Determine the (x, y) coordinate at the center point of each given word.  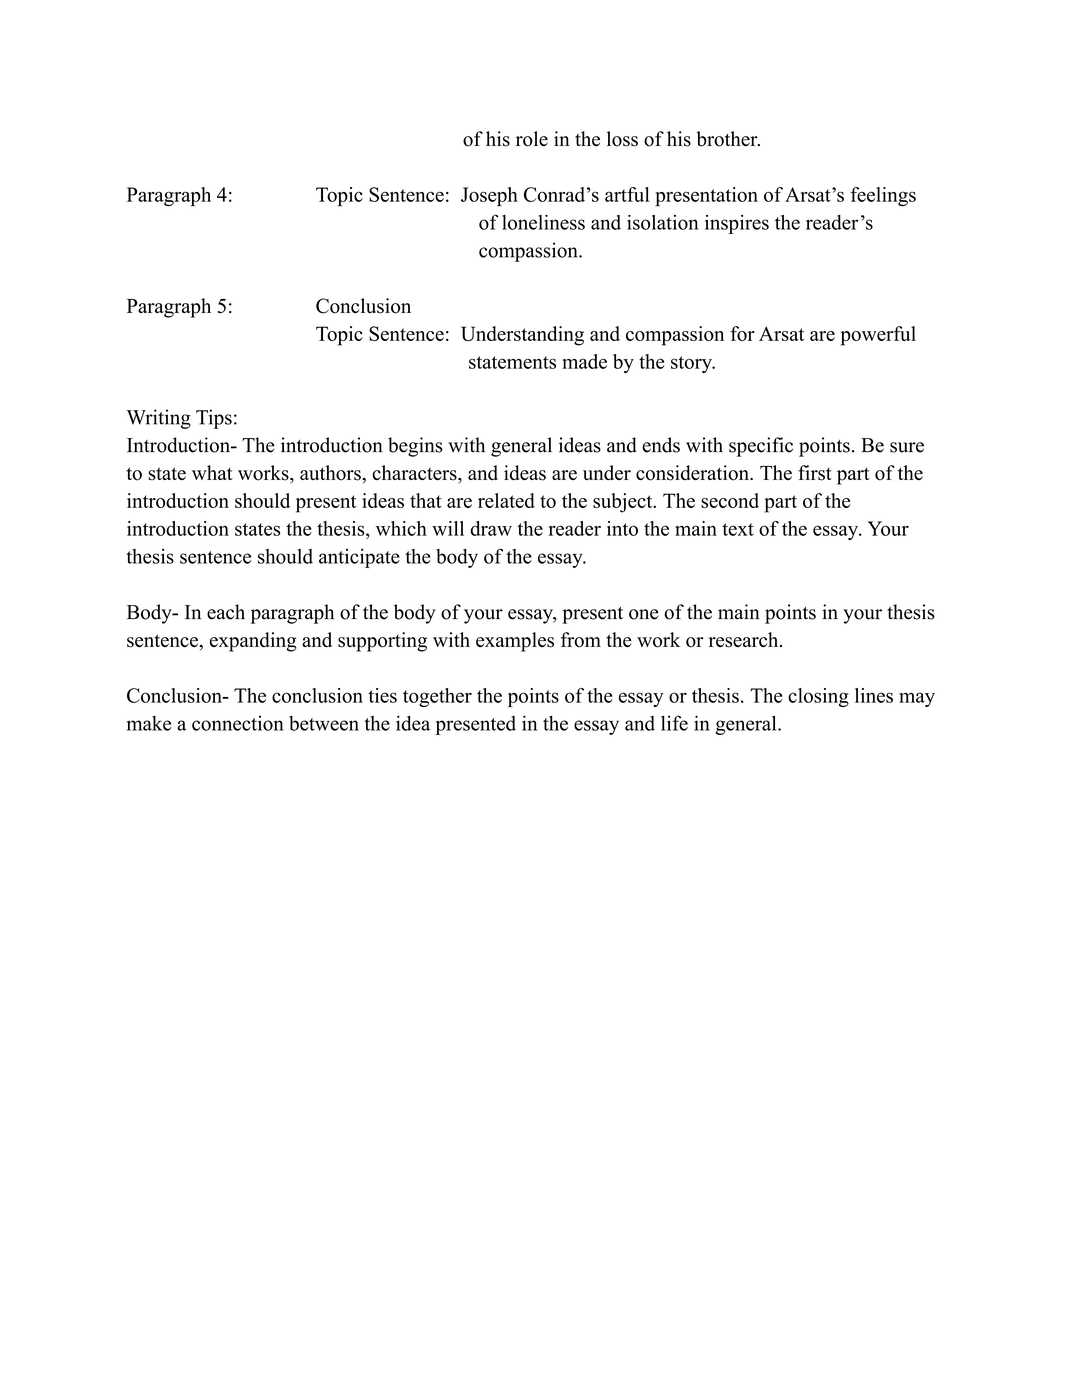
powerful (878, 336)
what (212, 472)
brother (728, 139)
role (532, 139)
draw (491, 528)
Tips (214, 419)
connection (238, 723)
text (738, 529)
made (584, 361)
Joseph (489, 197)
